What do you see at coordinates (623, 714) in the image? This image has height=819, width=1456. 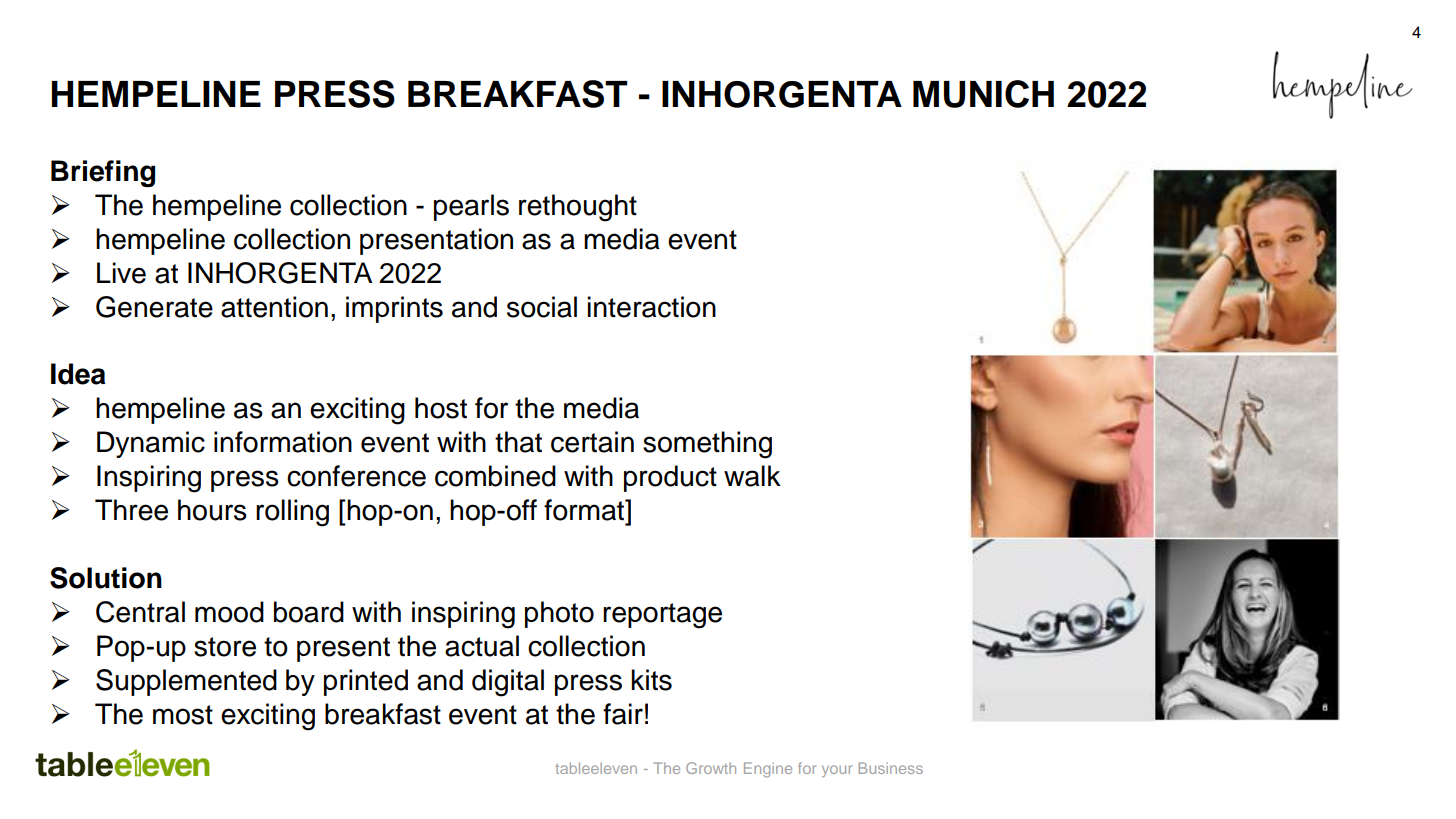 I see `fair` at bounding box center [623, 714].
